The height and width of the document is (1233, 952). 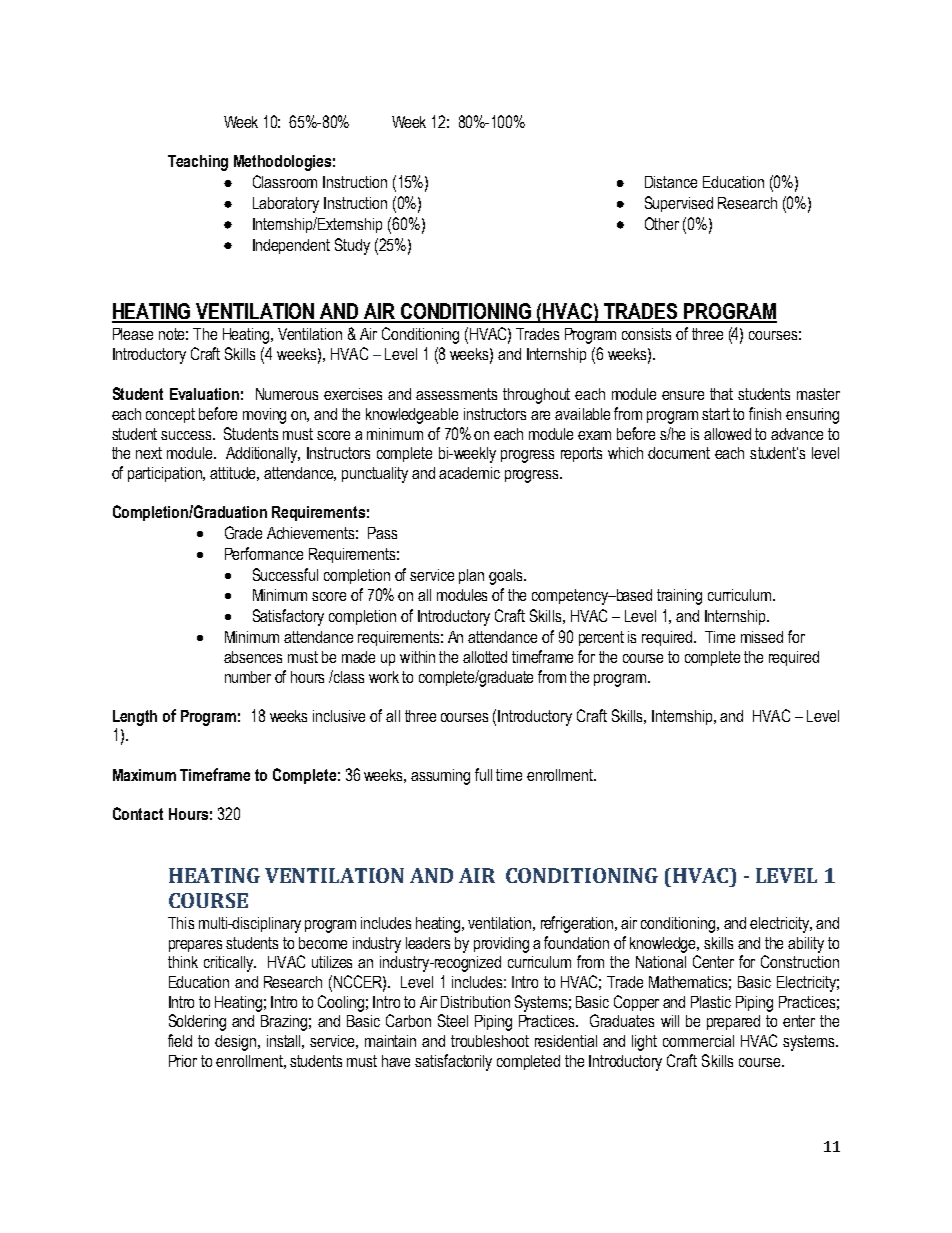 What do you see at coordinates (490, 1041) in the document?
I see `troubleshoot` at bounding box center [490, 1041].
